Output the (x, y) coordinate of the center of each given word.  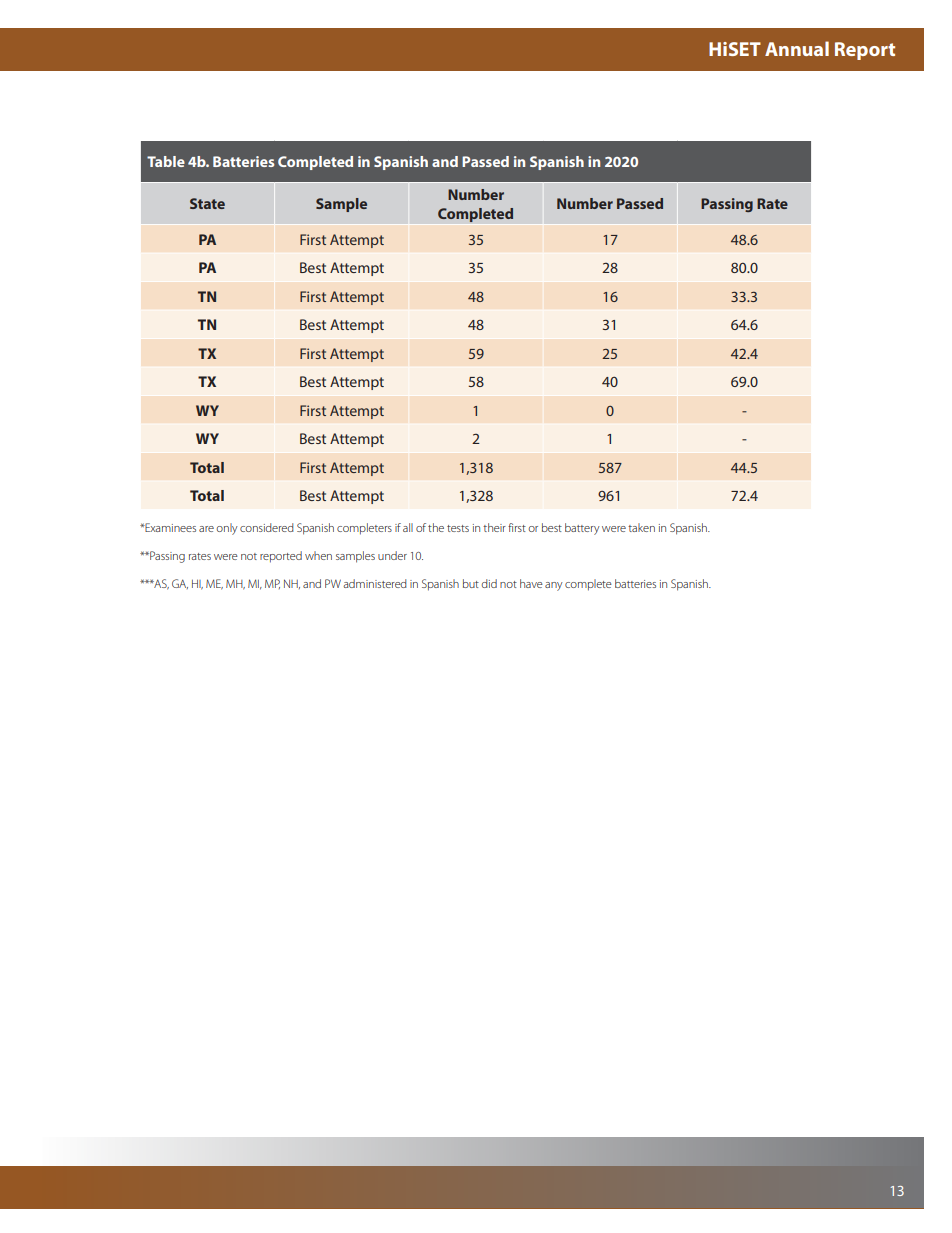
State (207, 203)
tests (458, 528)
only (227, 529)
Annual (797, 48)
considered (267, 527)
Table (166, 161)
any (554, 586)
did (489, 583)
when (318, 555)
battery (582, 529)
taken (641, 527)
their (494, 527)
